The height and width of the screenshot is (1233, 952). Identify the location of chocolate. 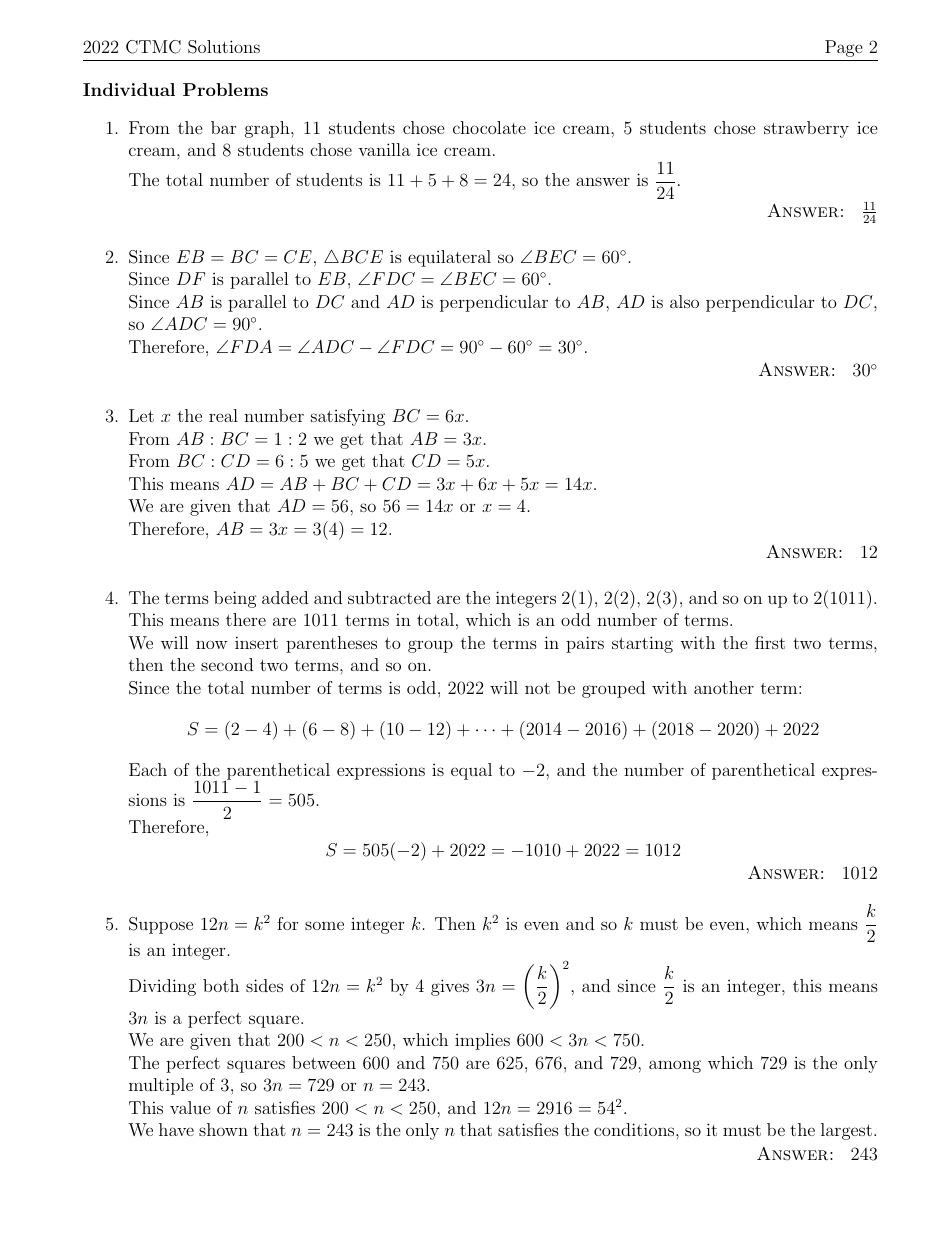
(489, 127).
